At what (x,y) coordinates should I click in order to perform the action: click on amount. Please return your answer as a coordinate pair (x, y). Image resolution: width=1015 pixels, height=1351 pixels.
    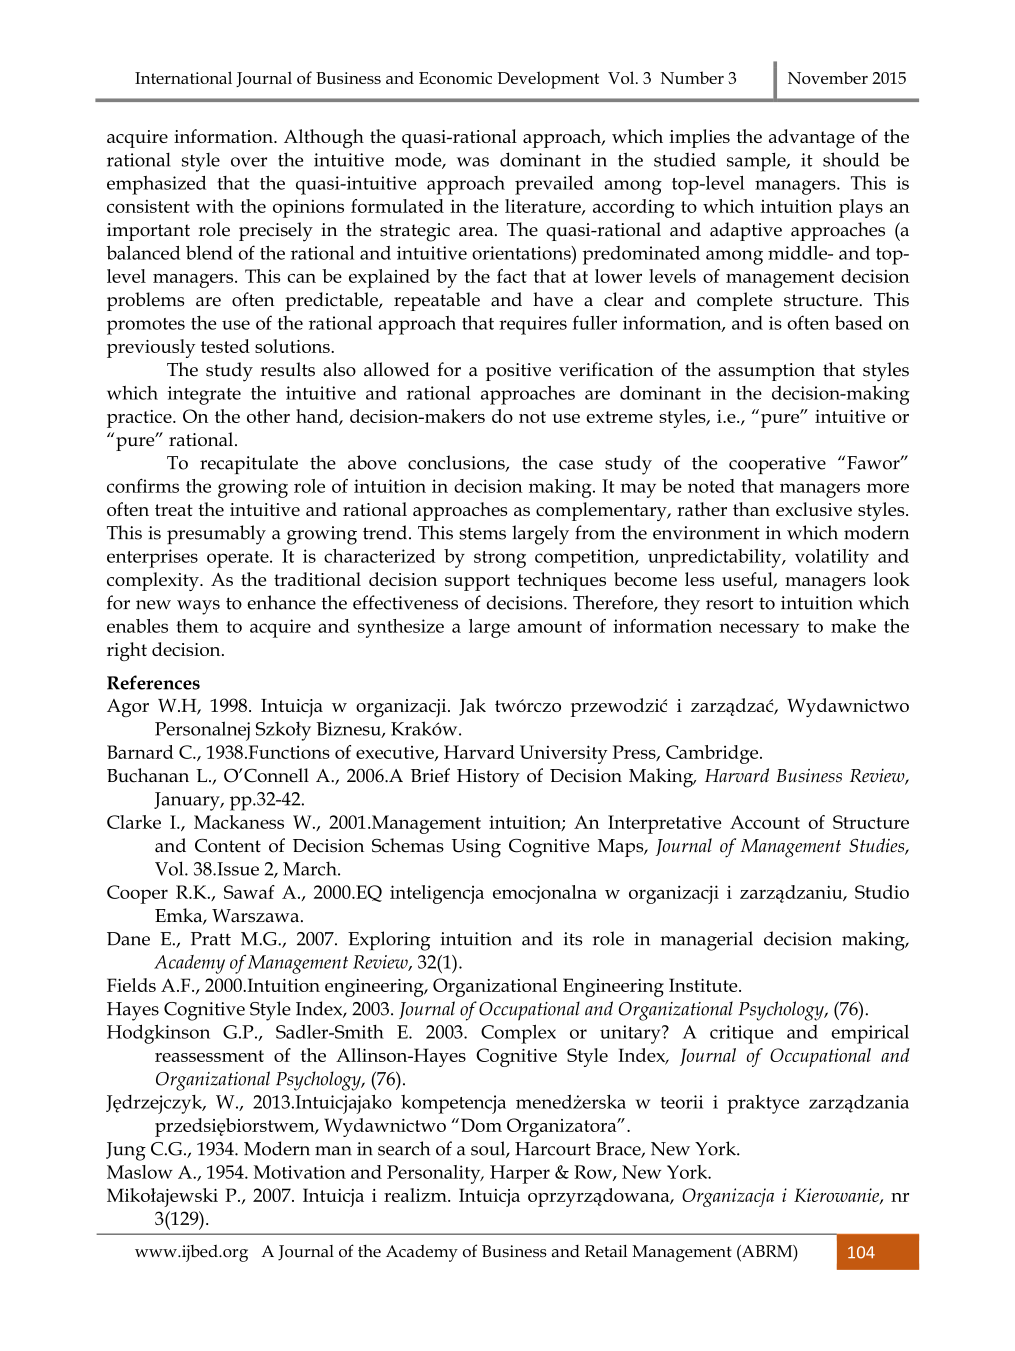
    Looking at the image, I should click on (550, 627).
